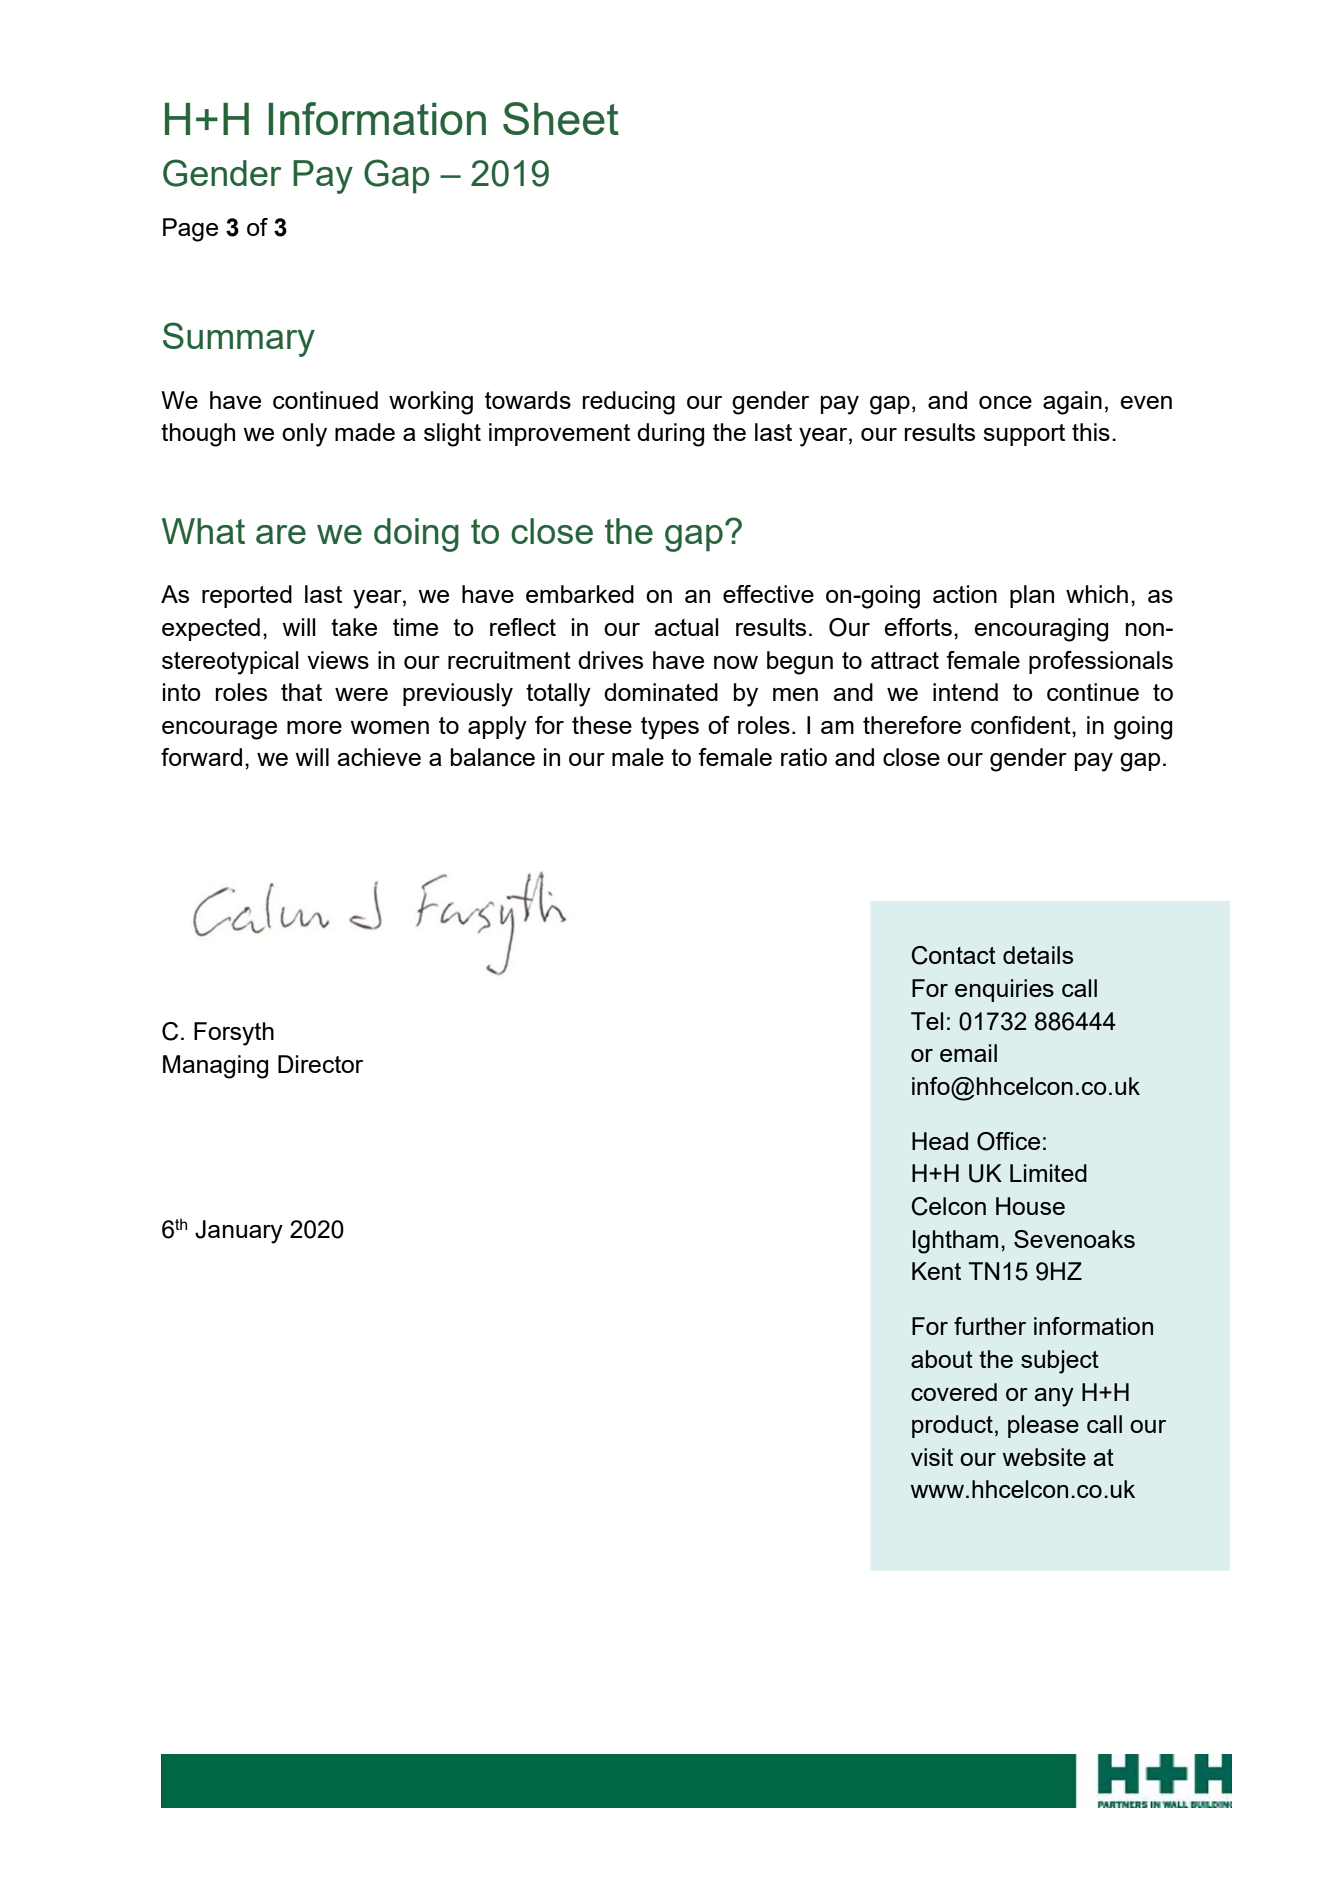 The image size is (1335, 1888). I want to click on visit, so click(932, 1457).
